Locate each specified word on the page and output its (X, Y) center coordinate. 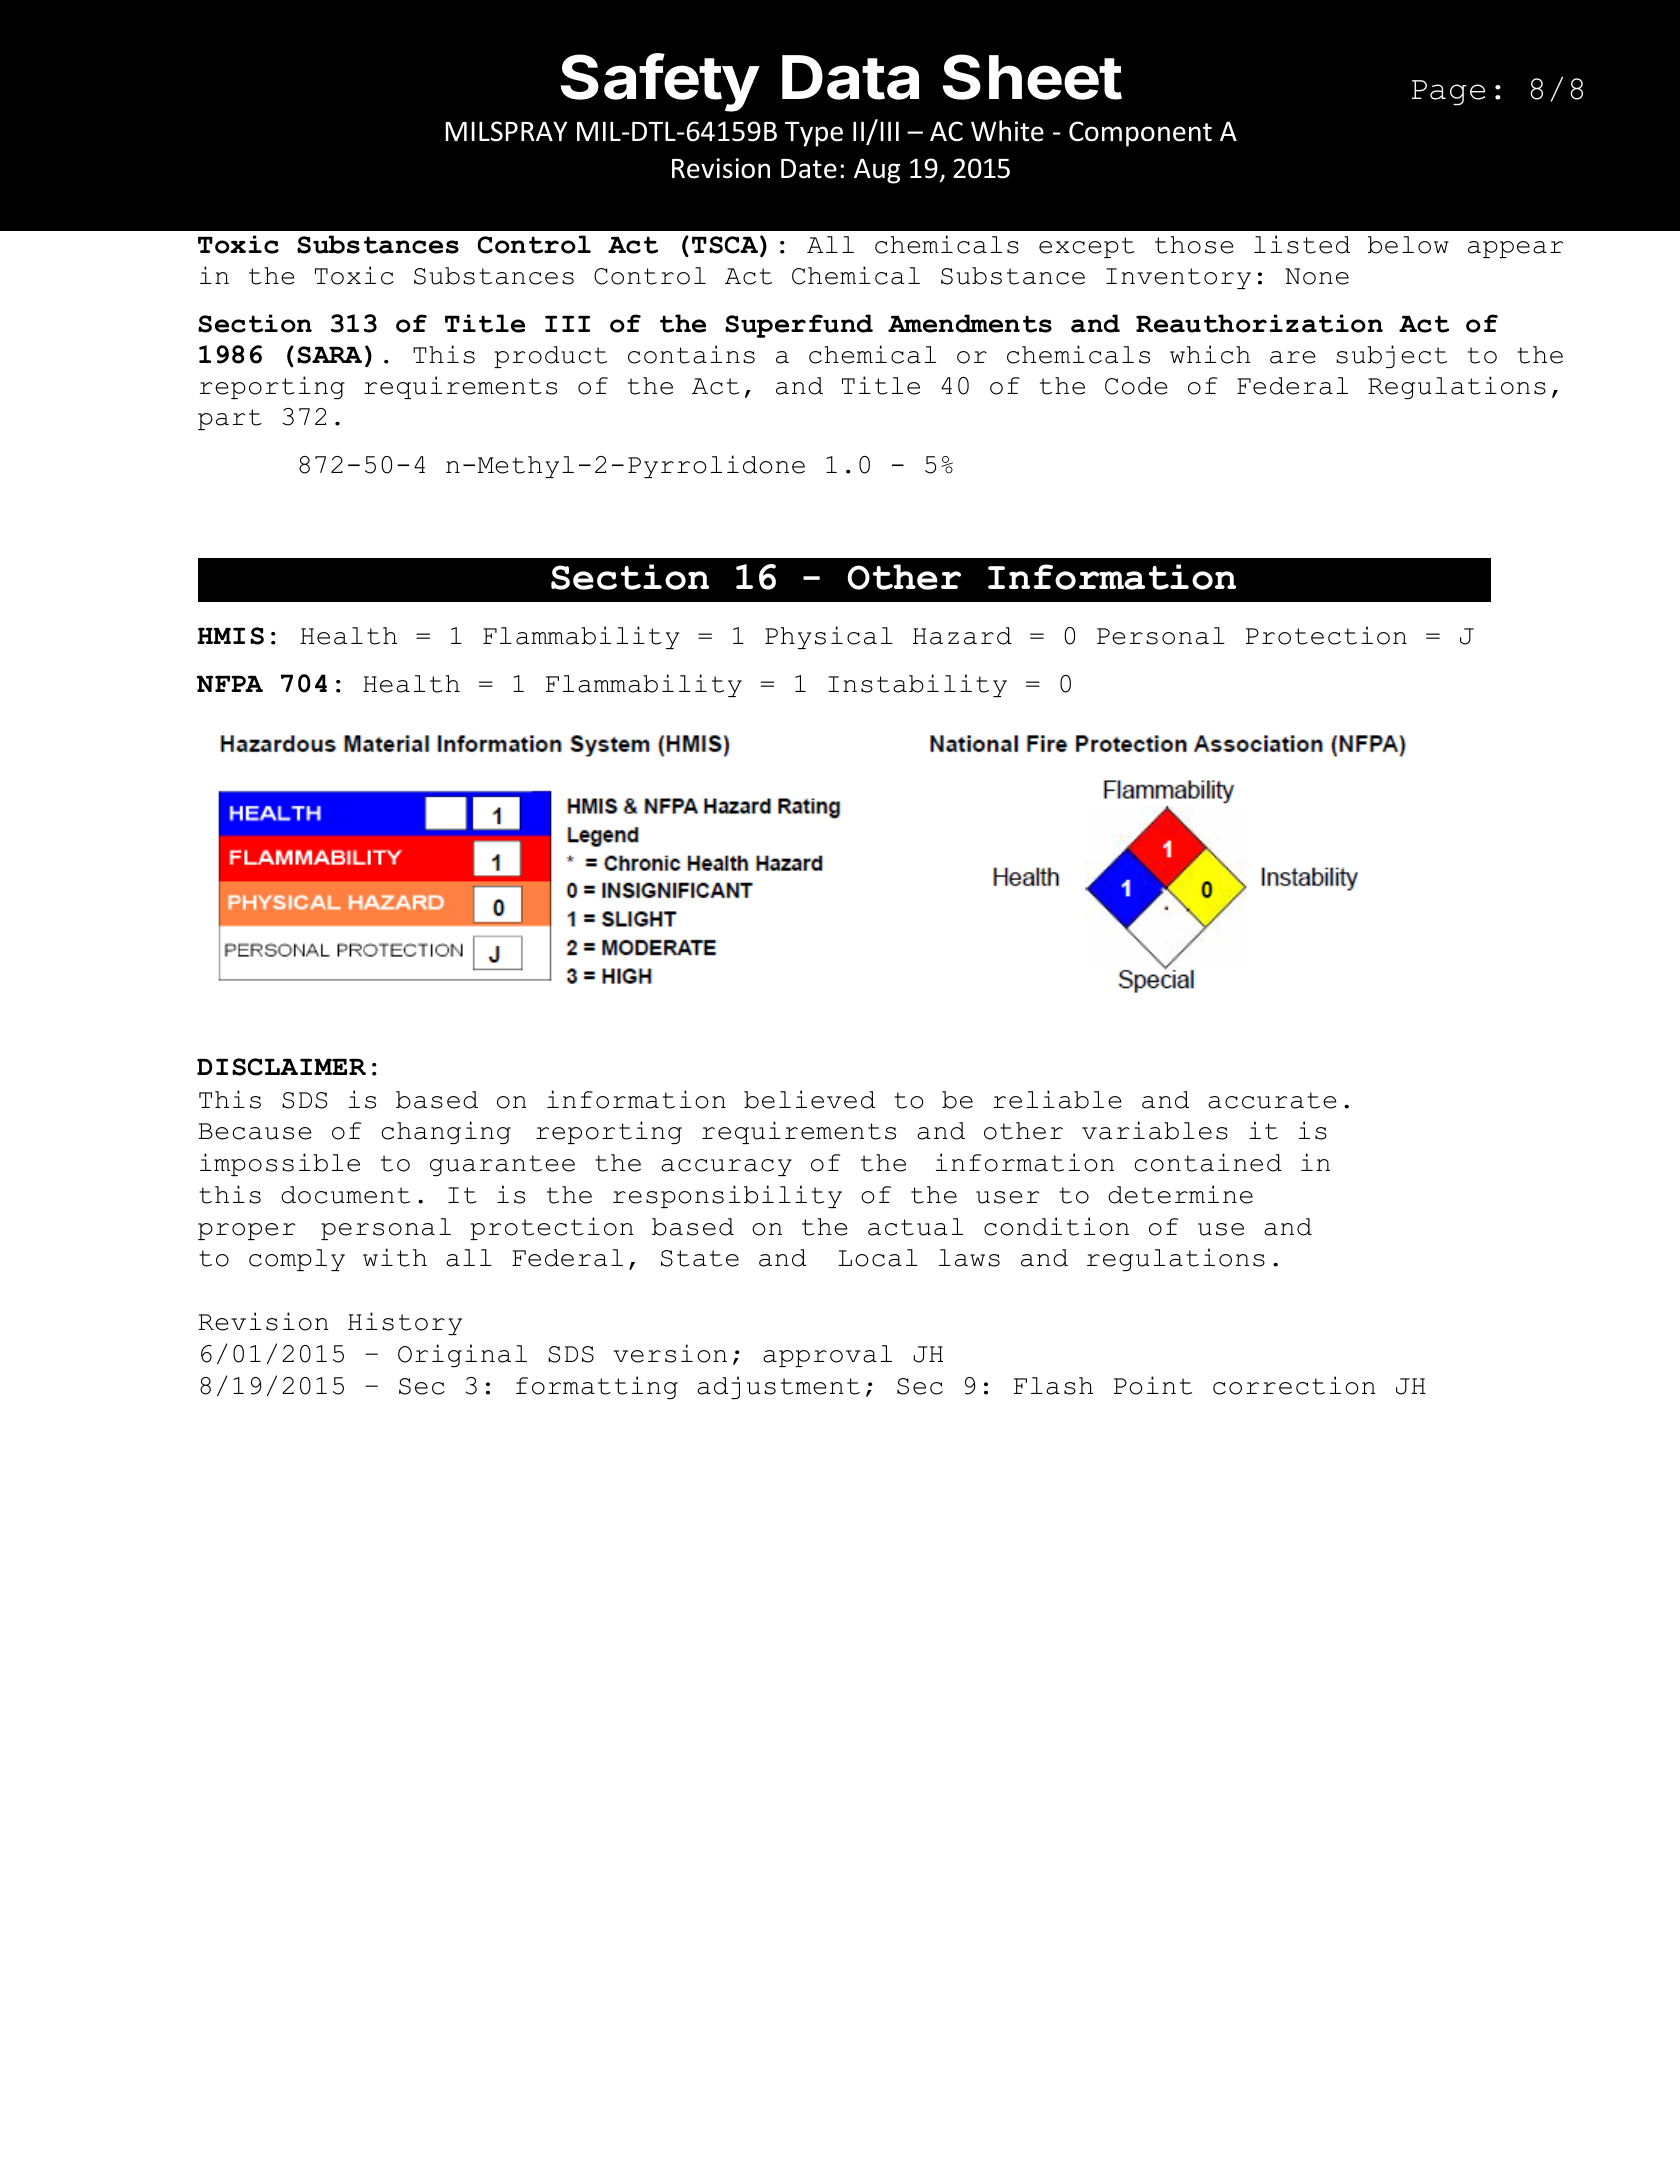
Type (814, 134)
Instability (917, 685)
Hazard (962, 636)
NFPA (230, 684)
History (405, 1323)
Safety (660, 82)
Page (1448, 93)
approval (827, 1356)
